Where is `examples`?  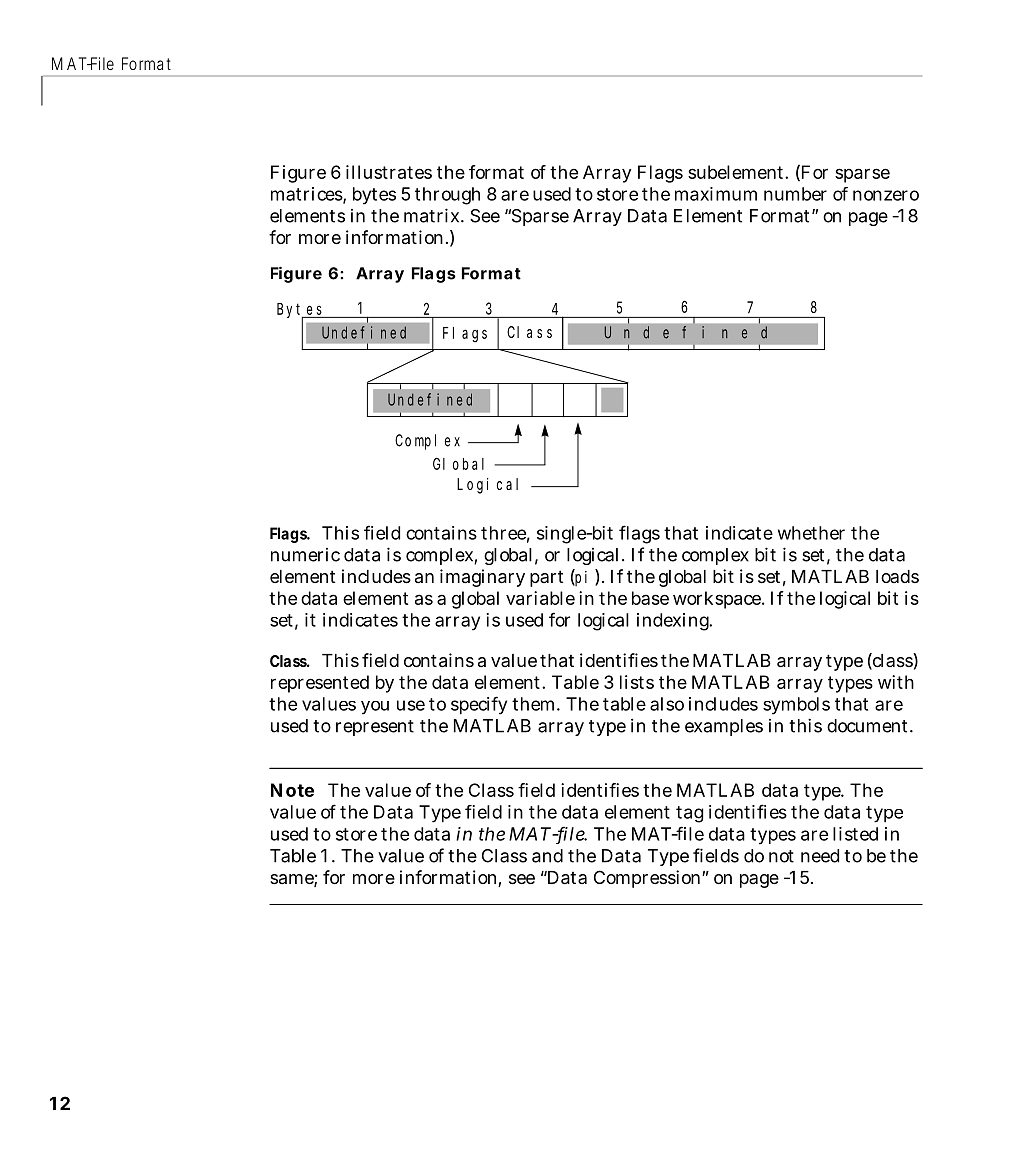
examples is located at coordinates (724, 727).
